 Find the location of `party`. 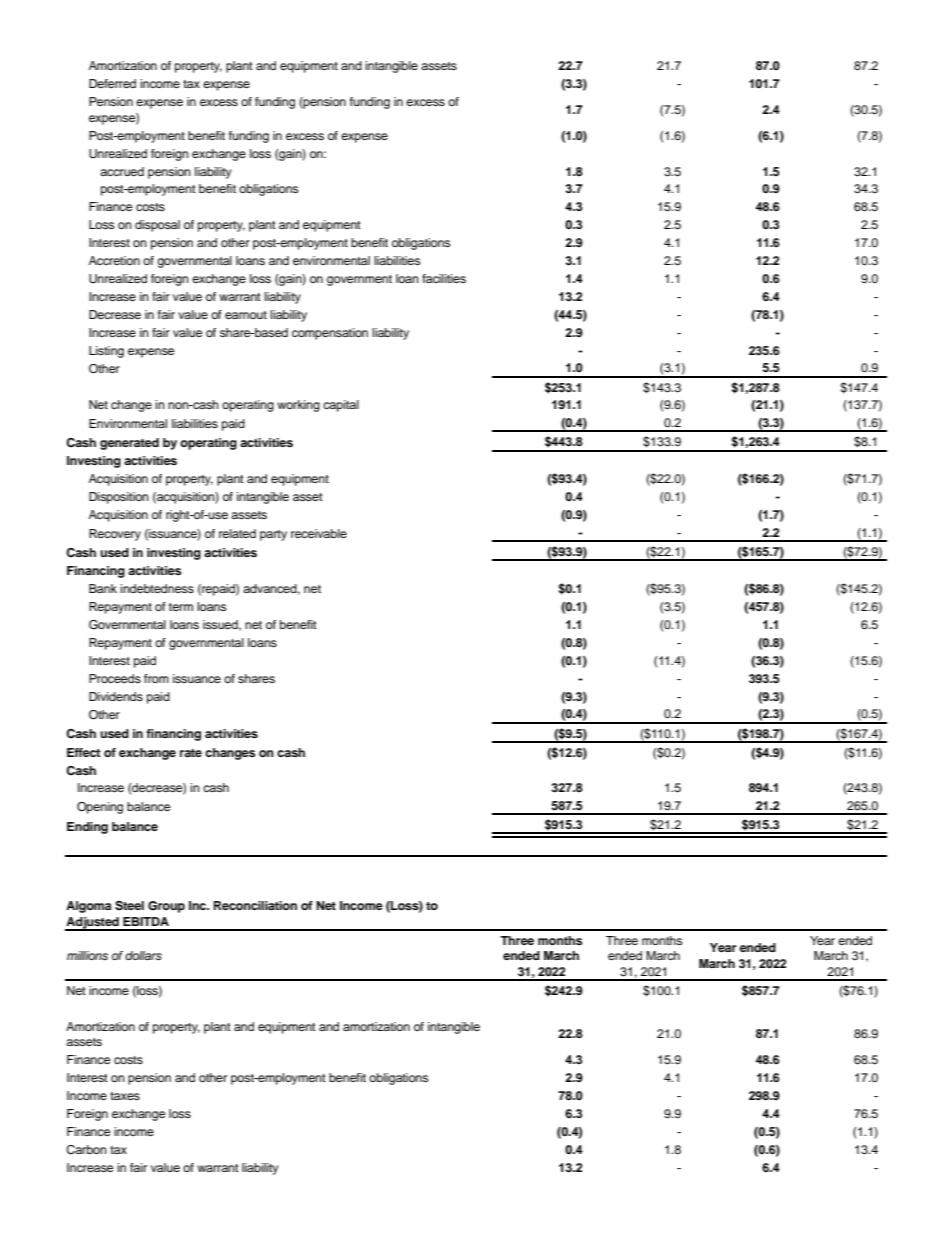

party is located at coordinates (273, 535).
